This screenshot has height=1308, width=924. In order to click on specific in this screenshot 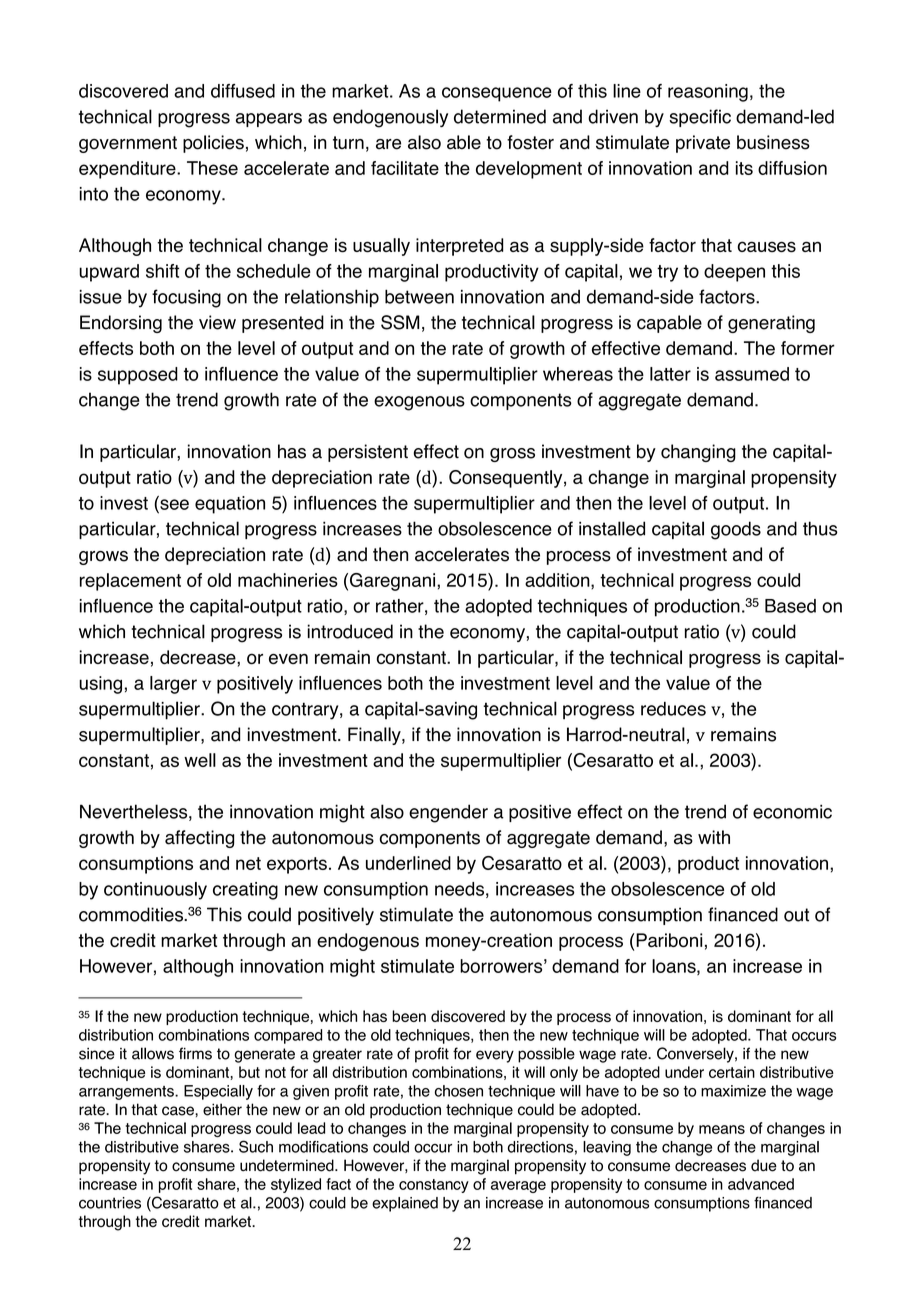, I will do `click(700, 118)`.
